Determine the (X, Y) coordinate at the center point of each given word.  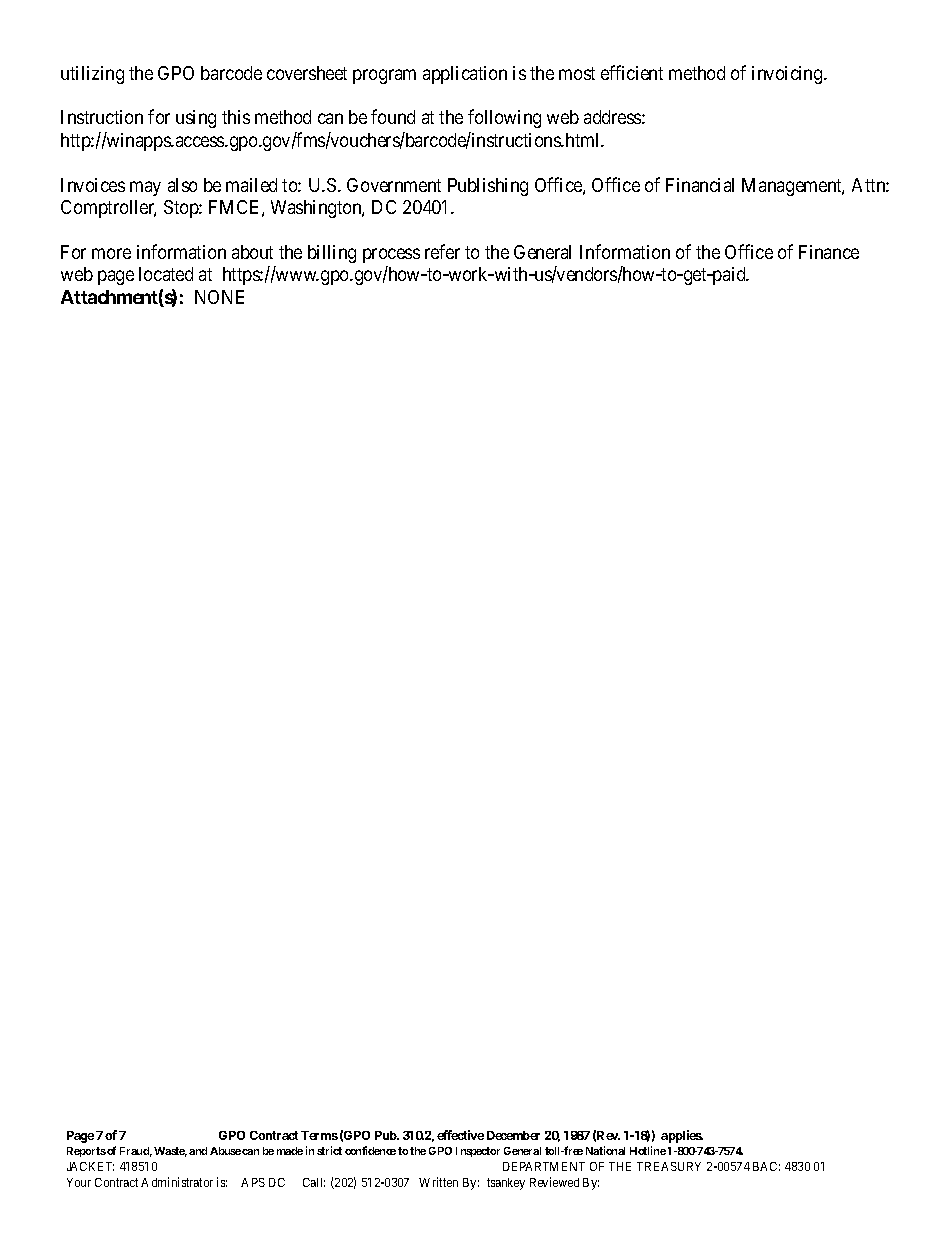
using (196, 119)
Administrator (177, 1182)
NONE (219, 297)
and (198, 1151)
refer (442, 251)
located (166, 274)
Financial (700, 185)
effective (460, 1135)
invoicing (788, 75)
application (465, 75)
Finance (829, 252)
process (391, 255)
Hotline (648, 1150)
